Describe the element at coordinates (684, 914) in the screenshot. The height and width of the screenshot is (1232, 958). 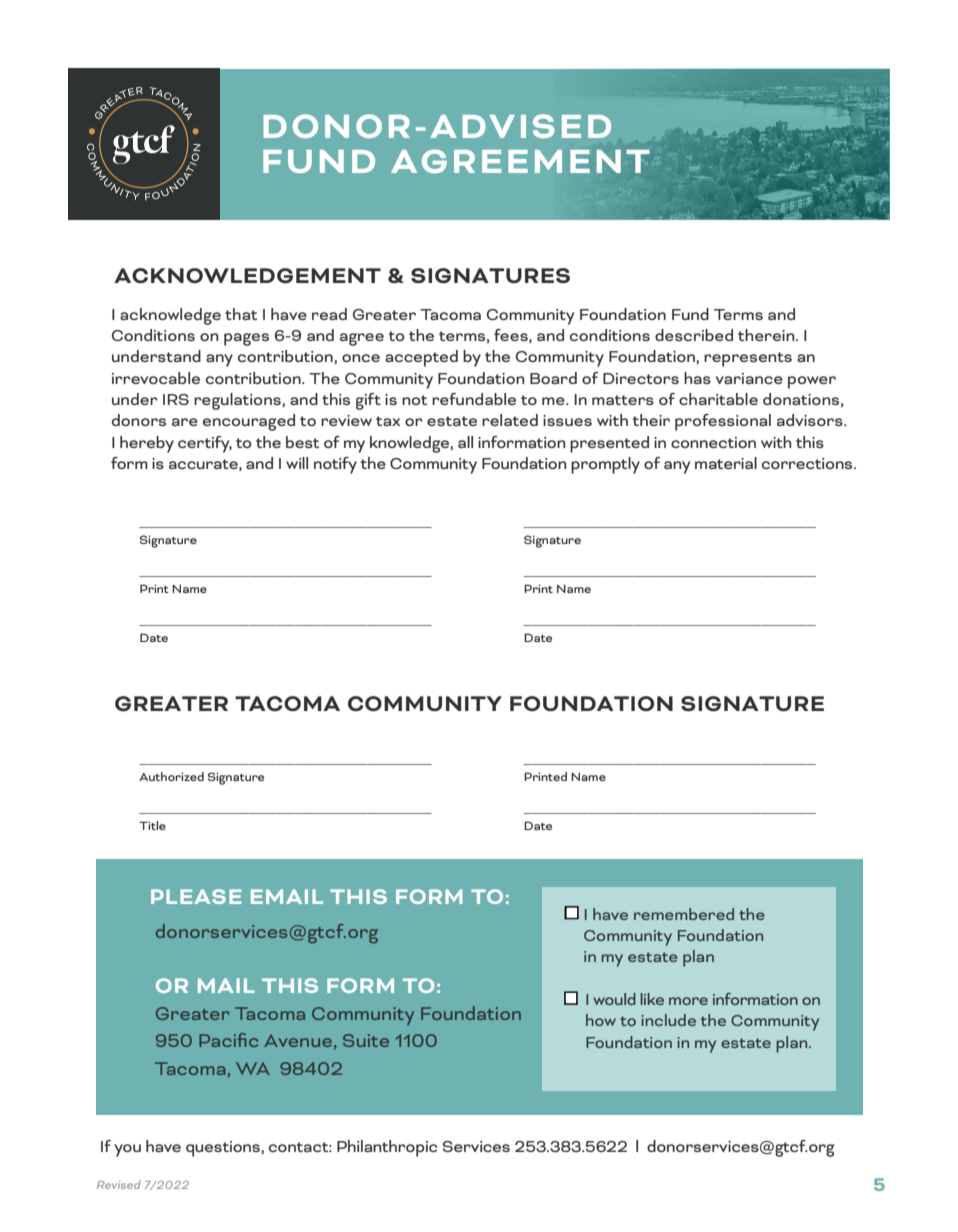
I see `remembered` at that location.
